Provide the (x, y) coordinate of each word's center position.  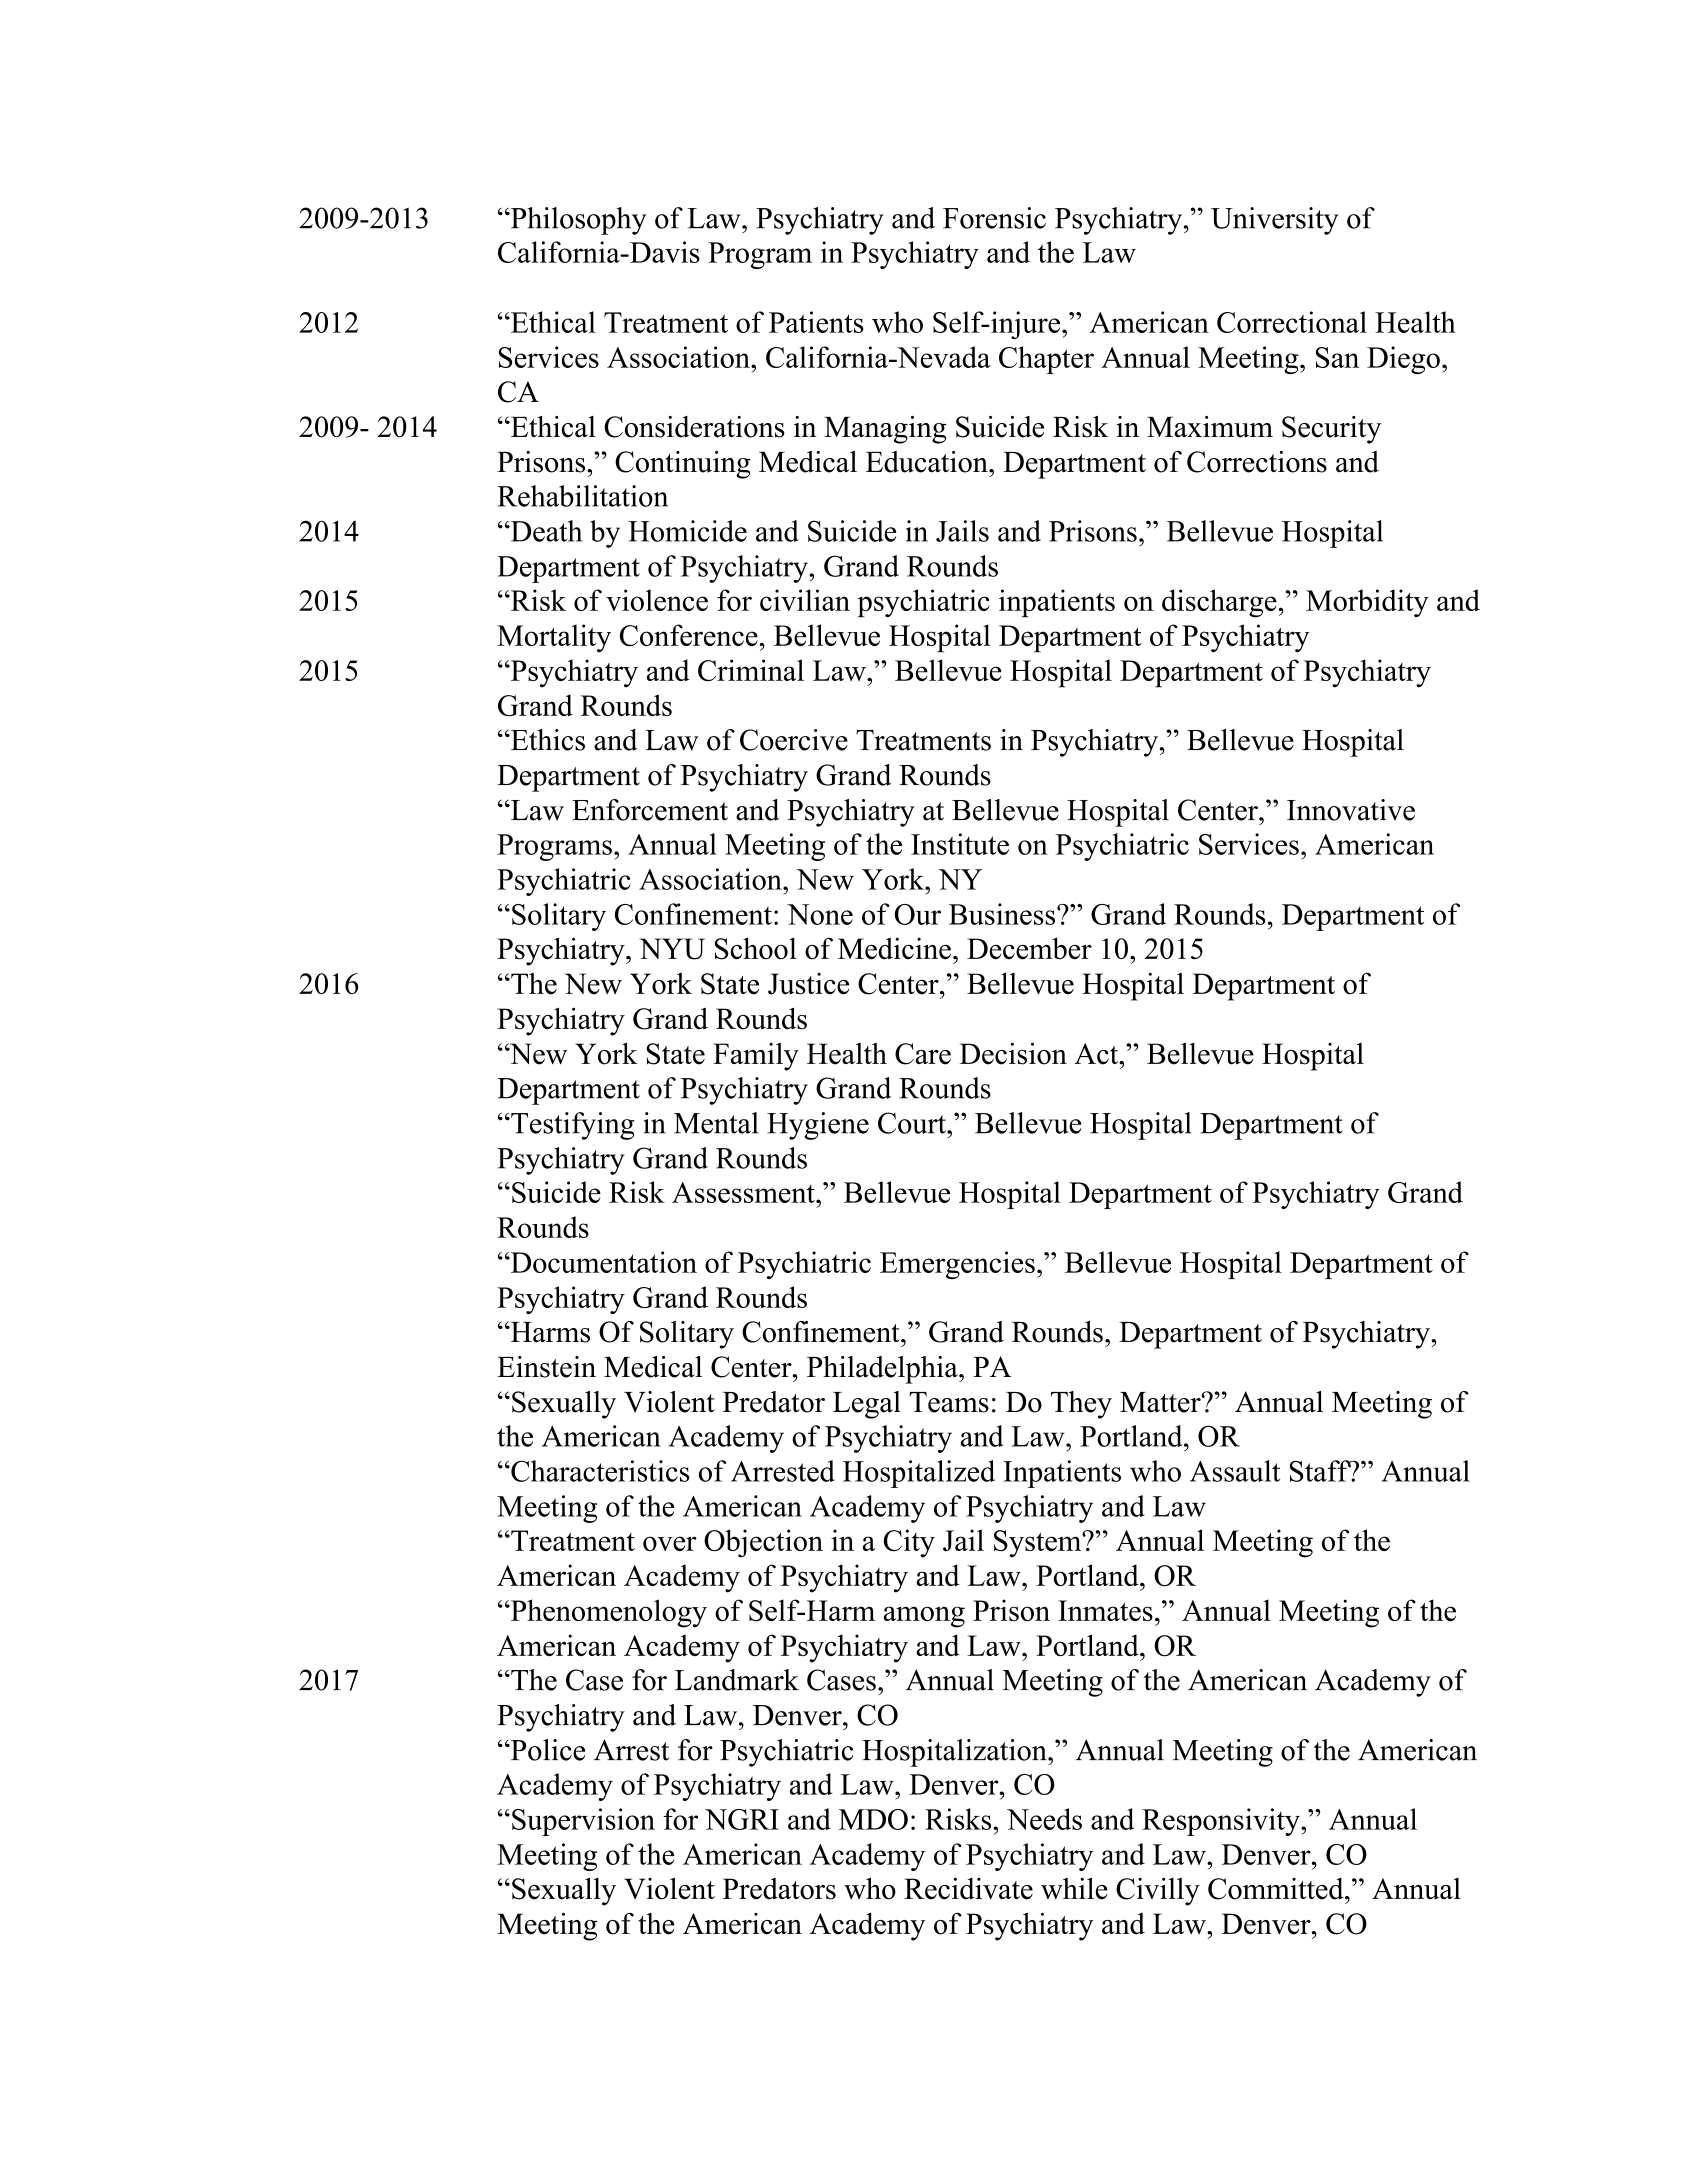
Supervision (583, 1822)
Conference (689, 635)
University (1275, 221)
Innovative (1351, 810)
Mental (716, 1123)
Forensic (994, 218)
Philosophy (577, 221)
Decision (1013, 1053)
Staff (1321, 1471)
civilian (805, 600)
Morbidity (1367, 603)
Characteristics (599, 1471)
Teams (949, 1402)
